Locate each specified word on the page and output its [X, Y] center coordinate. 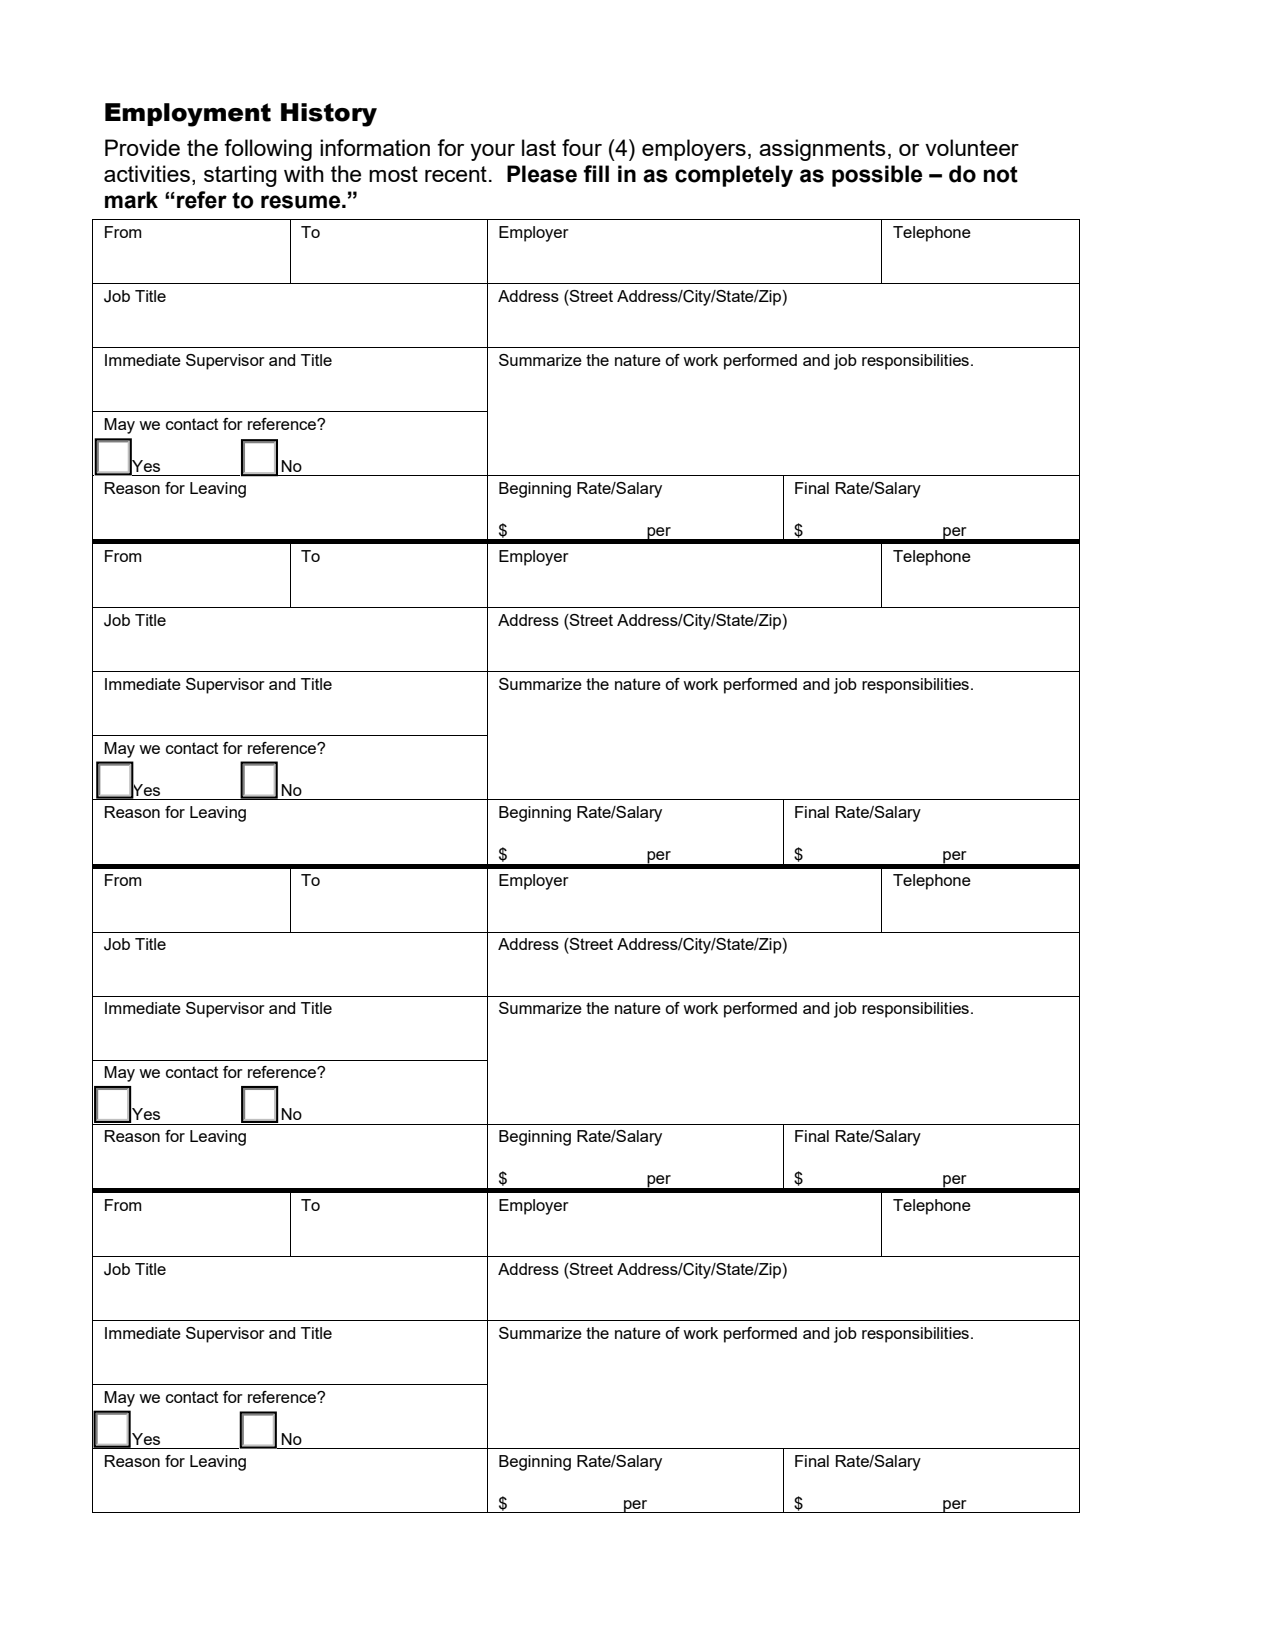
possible [877, 176]
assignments [822, 150]
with [304, 173]
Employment [188, 115]
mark [131, 200]
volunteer [972, 147]
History [329, 115]
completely [734, 176]
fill [596, 173]
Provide [142, 147]
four [582, 147]
